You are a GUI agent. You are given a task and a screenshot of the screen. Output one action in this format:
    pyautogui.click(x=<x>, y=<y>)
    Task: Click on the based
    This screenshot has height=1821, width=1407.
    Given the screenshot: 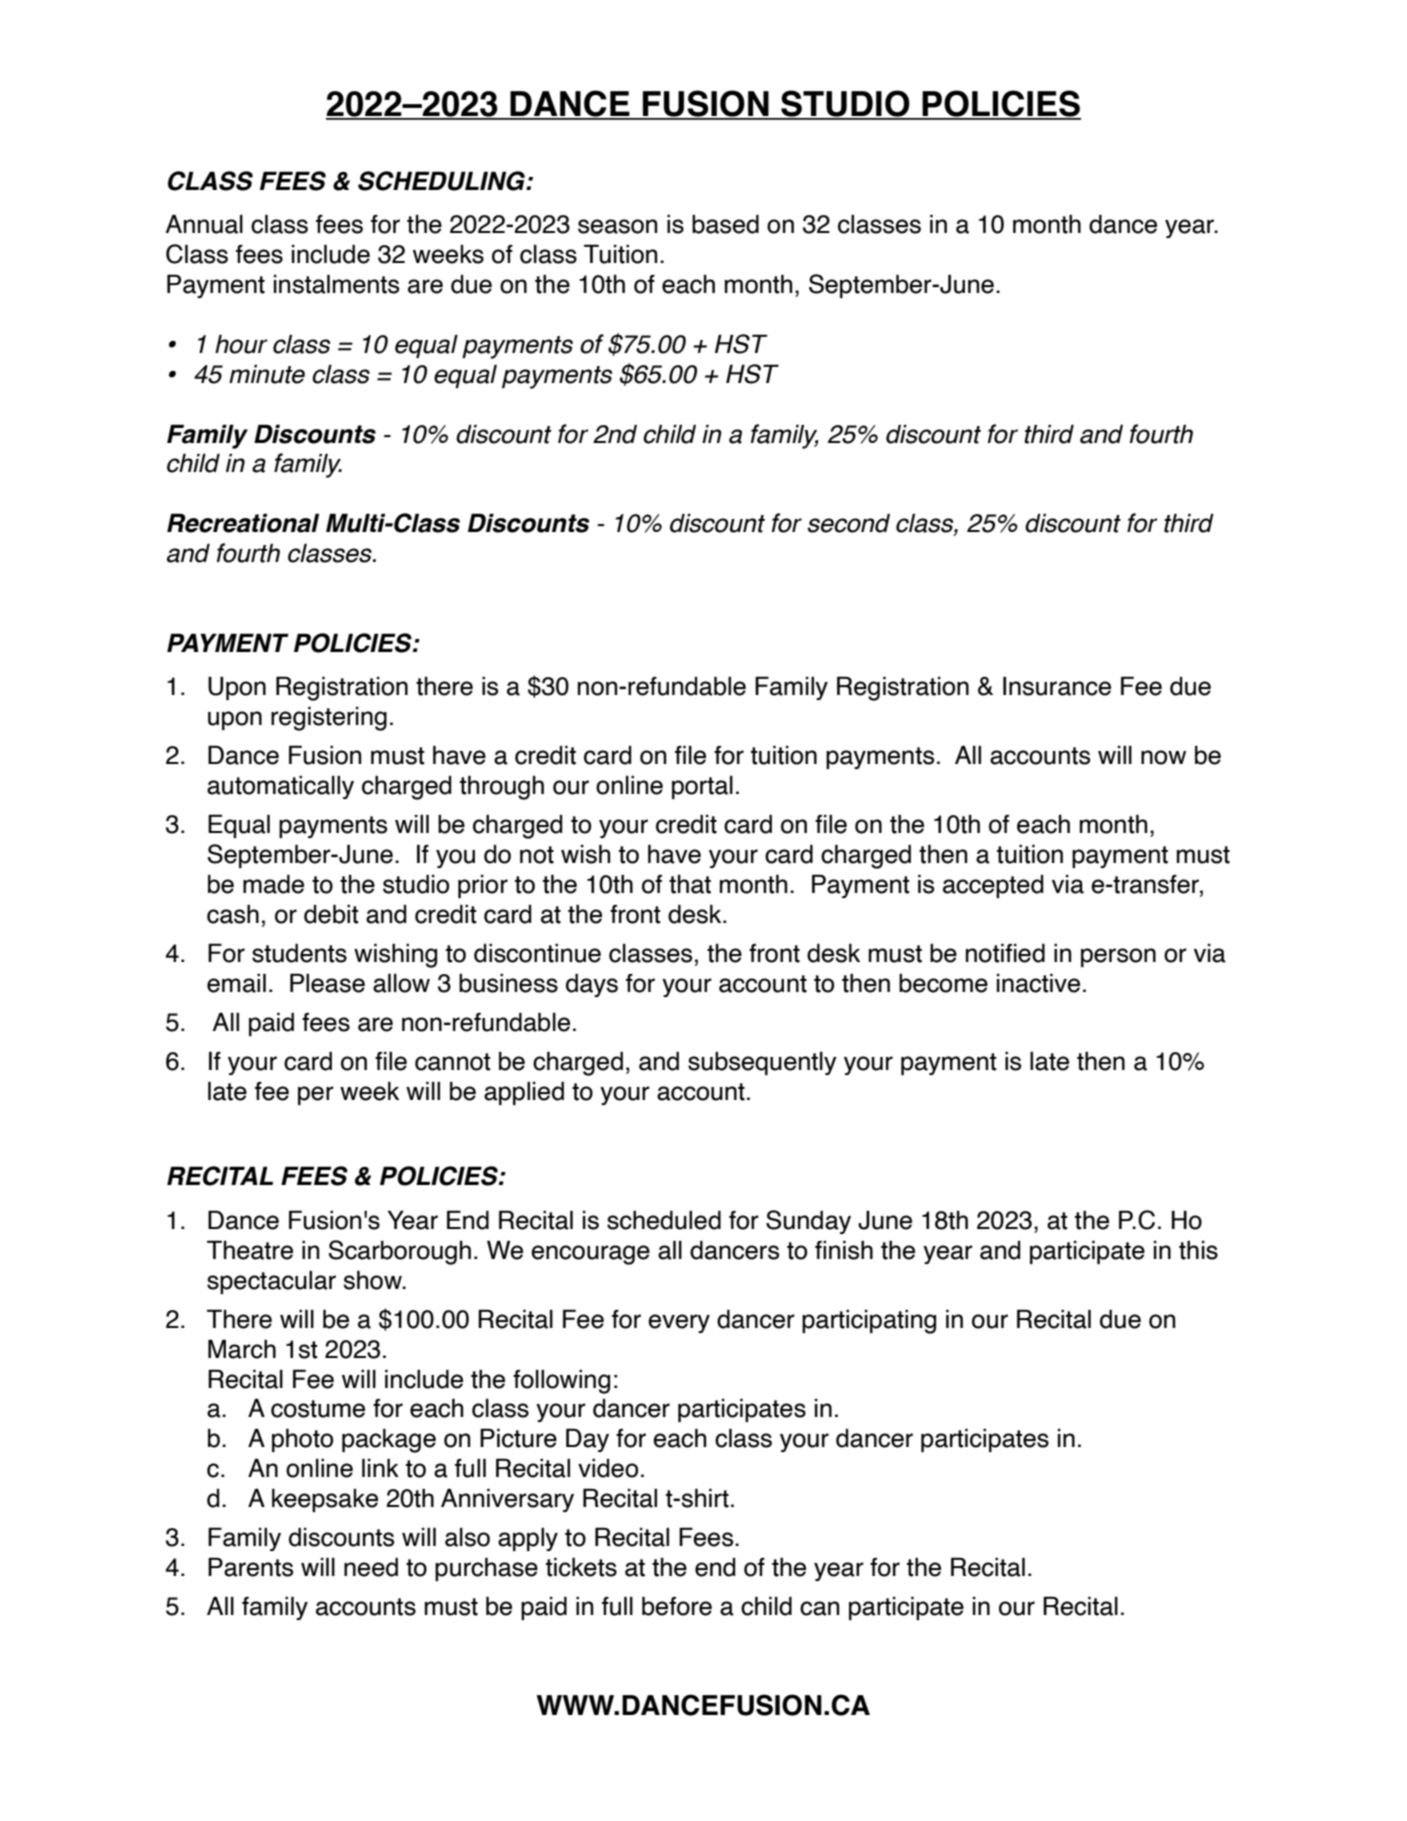 What is the action you would take?
    pyautogui.click(x=725, y=224)
